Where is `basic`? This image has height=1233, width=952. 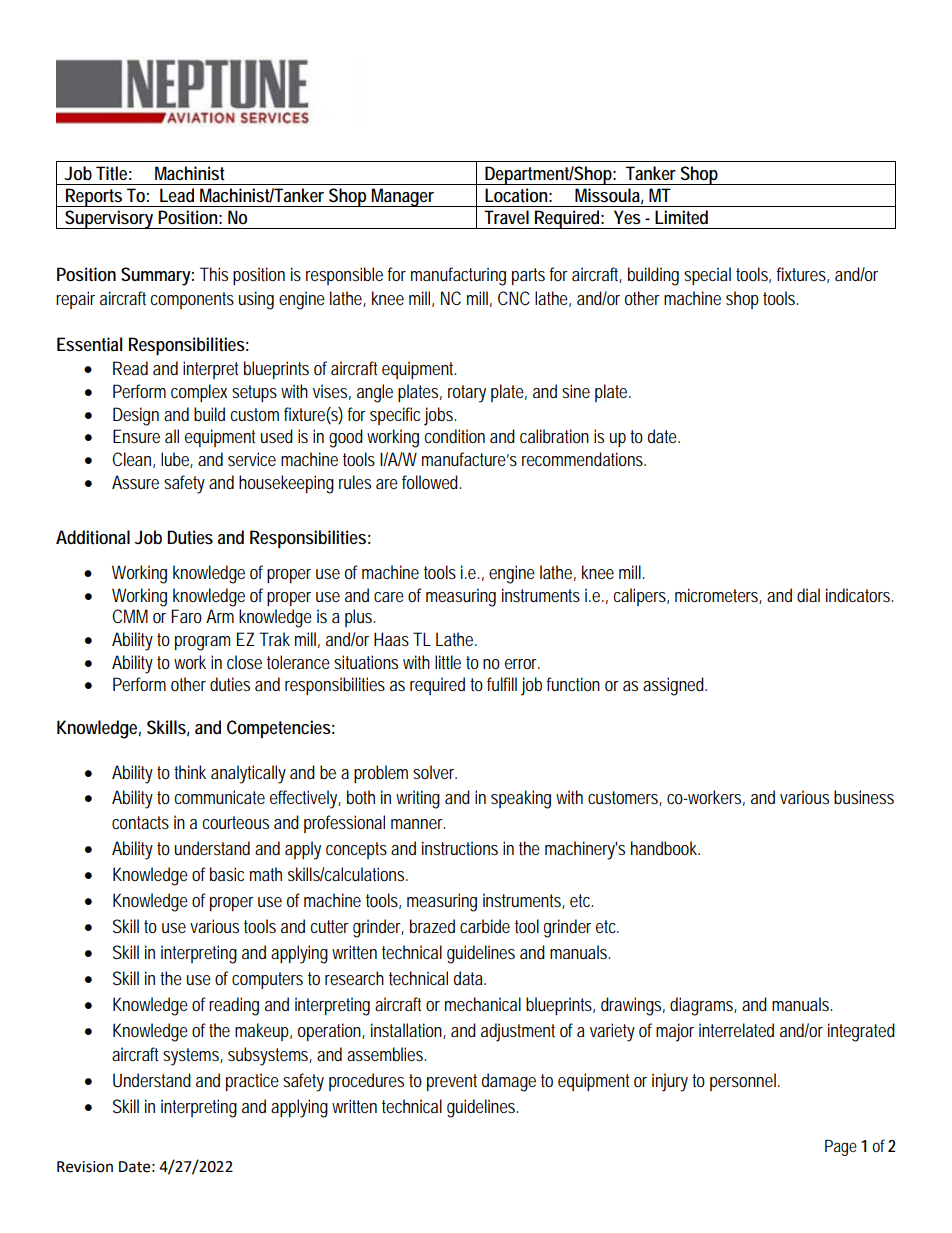
basic is located at coordinates (227, 874).
